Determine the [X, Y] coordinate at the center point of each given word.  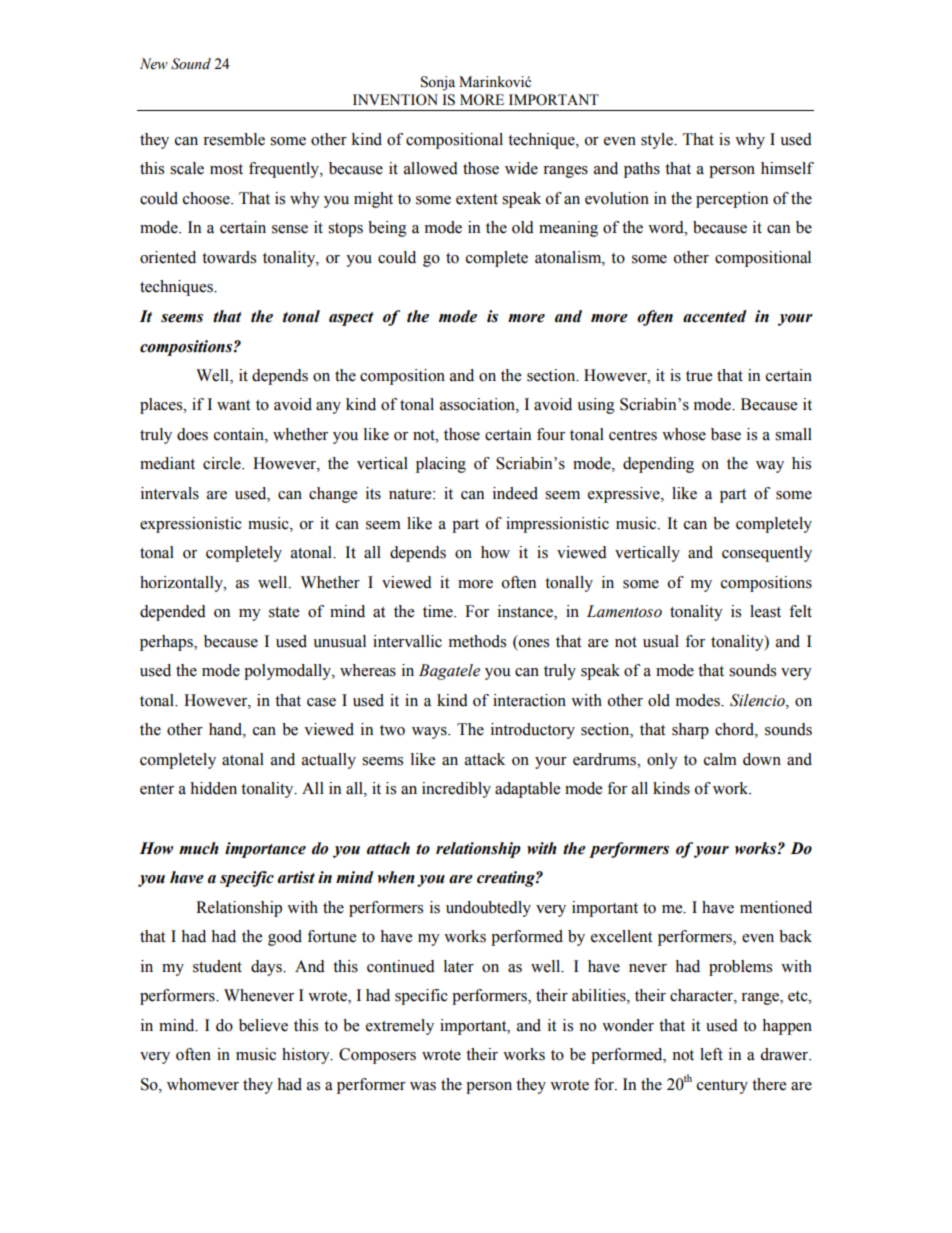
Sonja [438, 83]
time [439, 611]
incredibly [456, 790]
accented [715, 316]
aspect [351, 319]
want [233, 405]
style [658, 141]
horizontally [182, 584]
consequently [767, 554]
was [423, 1086]
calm [720, 759]
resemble [234, 139]
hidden [213, 788]
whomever [203, 1084]
